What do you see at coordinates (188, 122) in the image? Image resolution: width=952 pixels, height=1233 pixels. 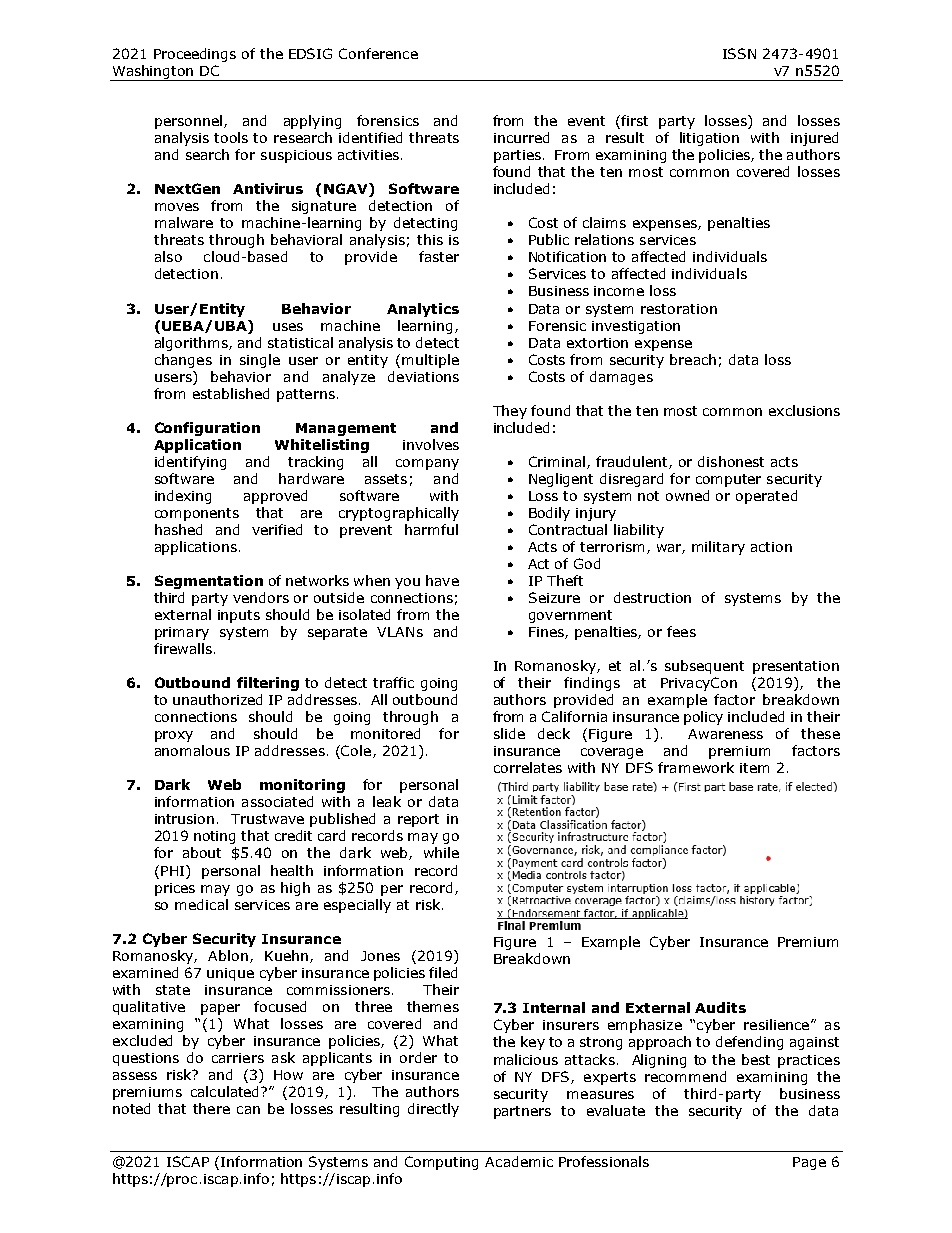 I see `personnel` at bounding box center [188, 122].
